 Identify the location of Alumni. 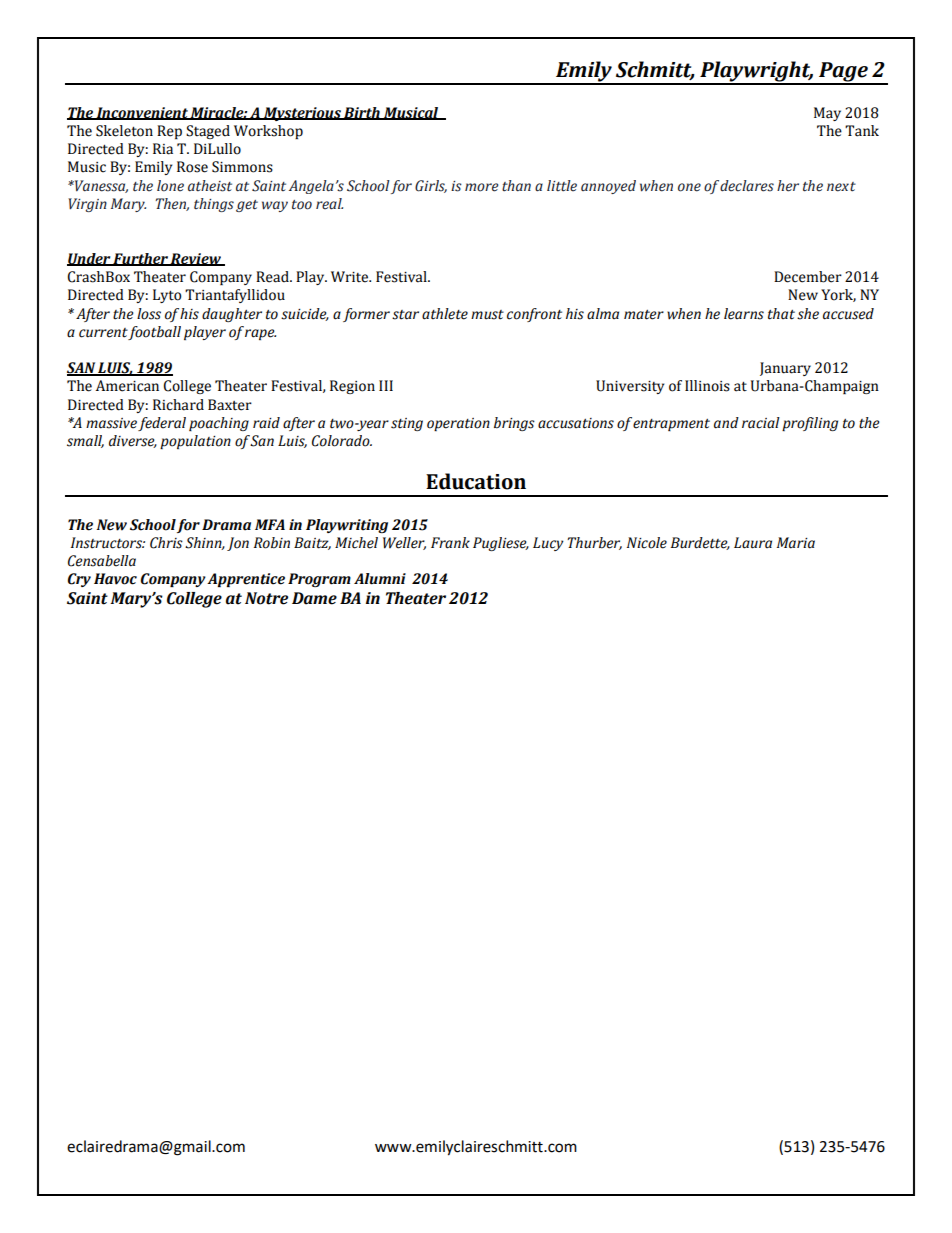
(380, 579).
